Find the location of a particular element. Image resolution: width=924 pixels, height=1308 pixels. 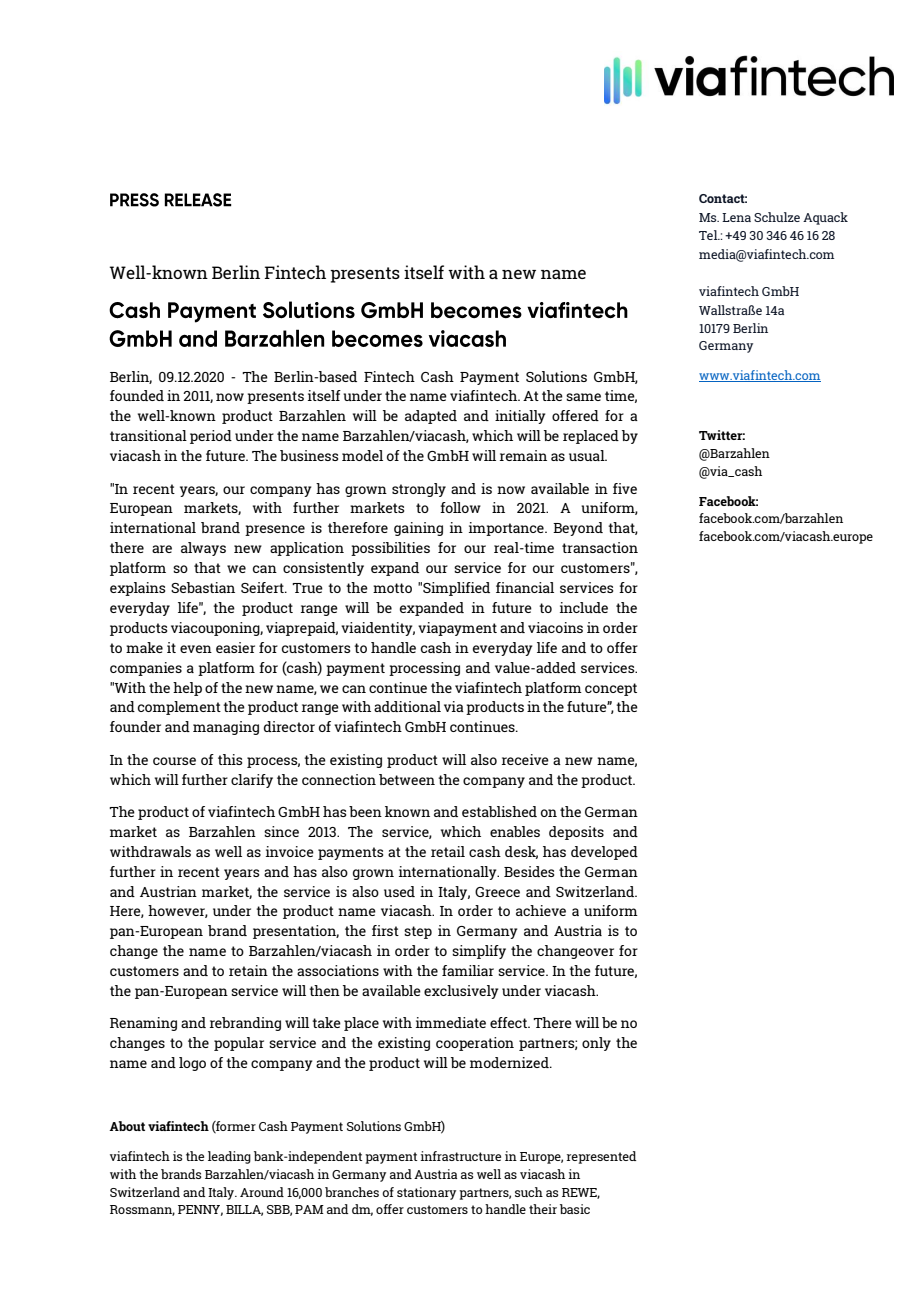

Tel is located at coordinates (709, 235).
